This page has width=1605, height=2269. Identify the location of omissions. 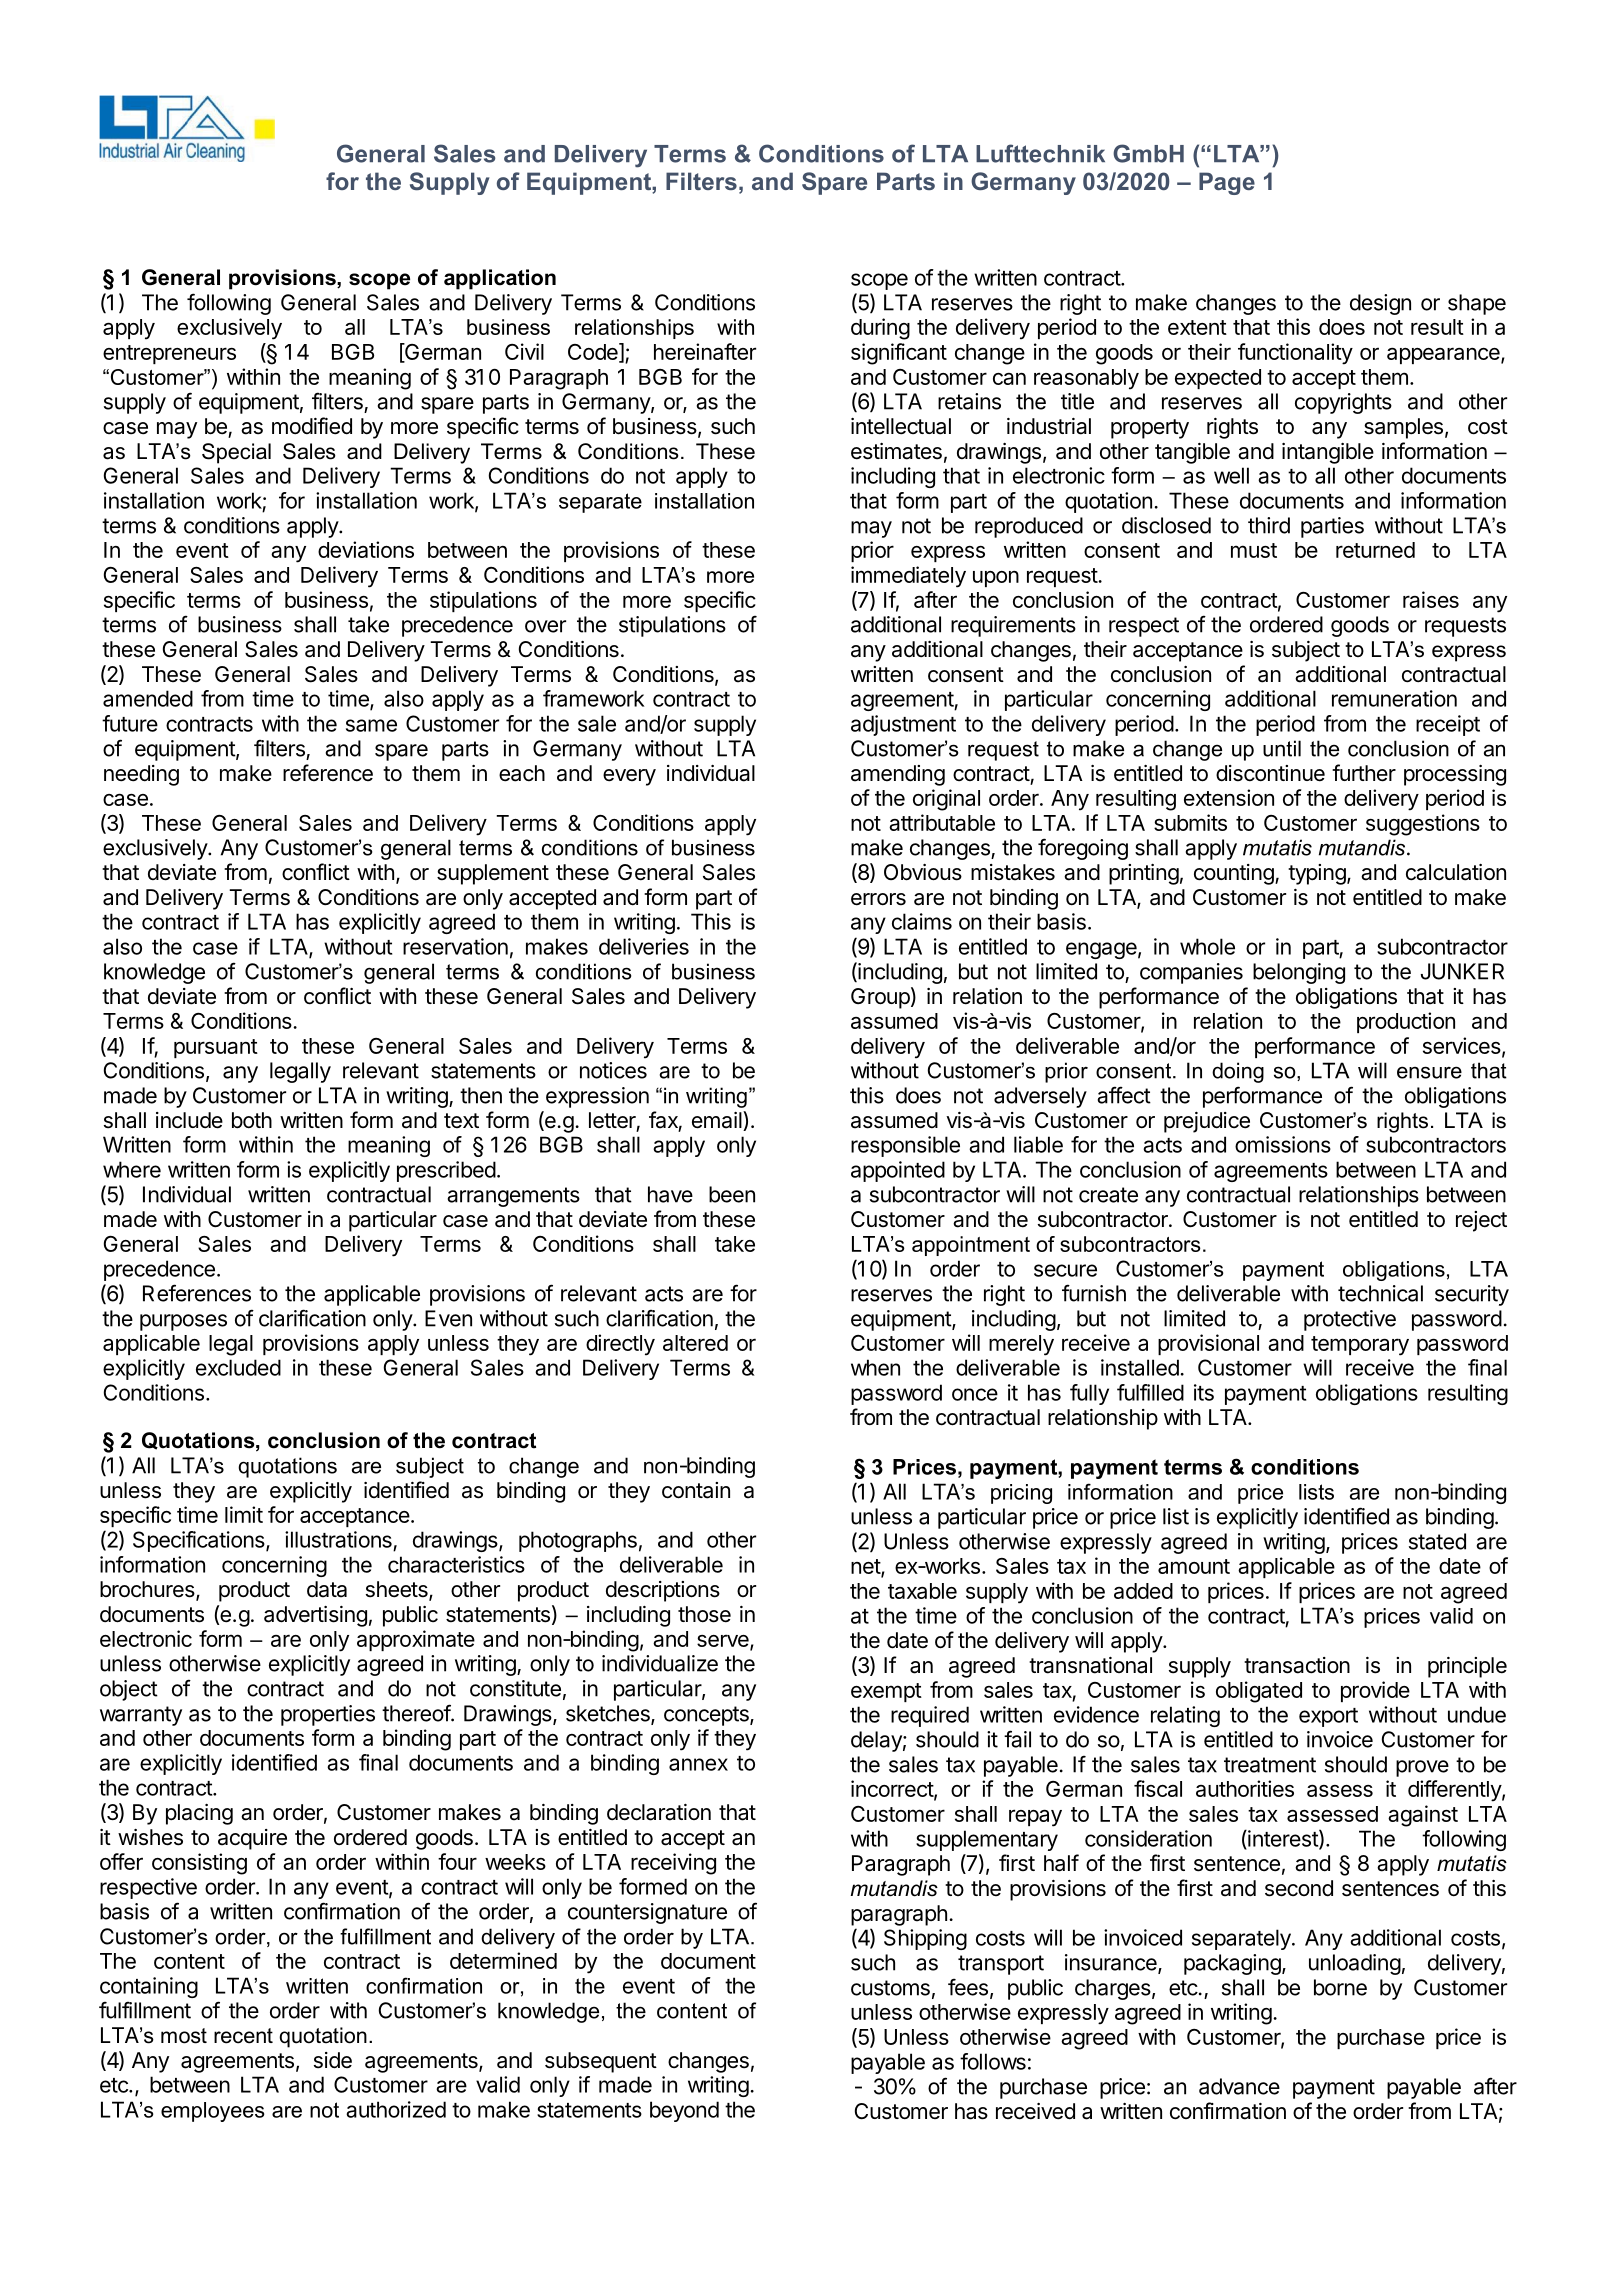
(1283, 1144).
